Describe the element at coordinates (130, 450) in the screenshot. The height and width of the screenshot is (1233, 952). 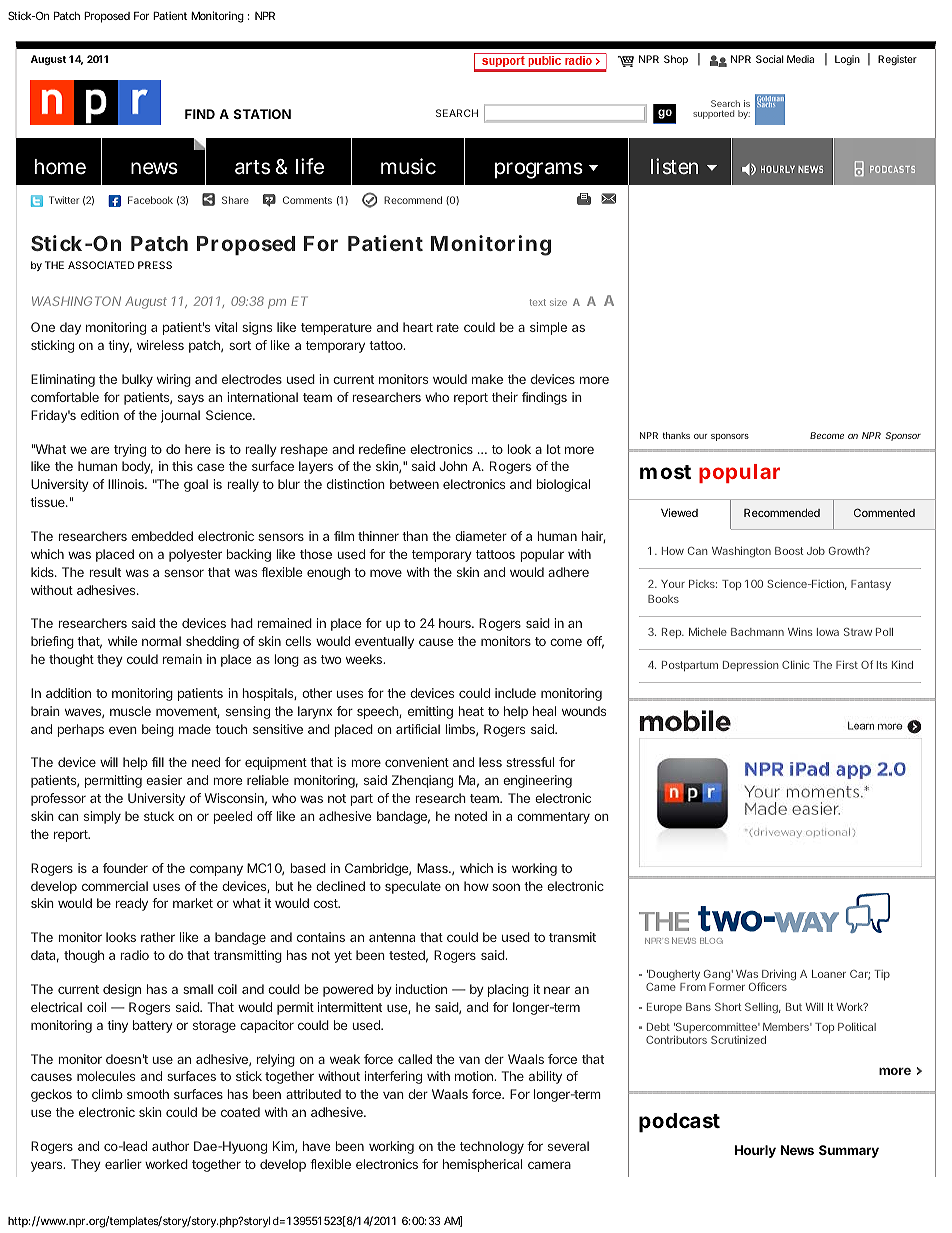
I see `trying` at that location.
